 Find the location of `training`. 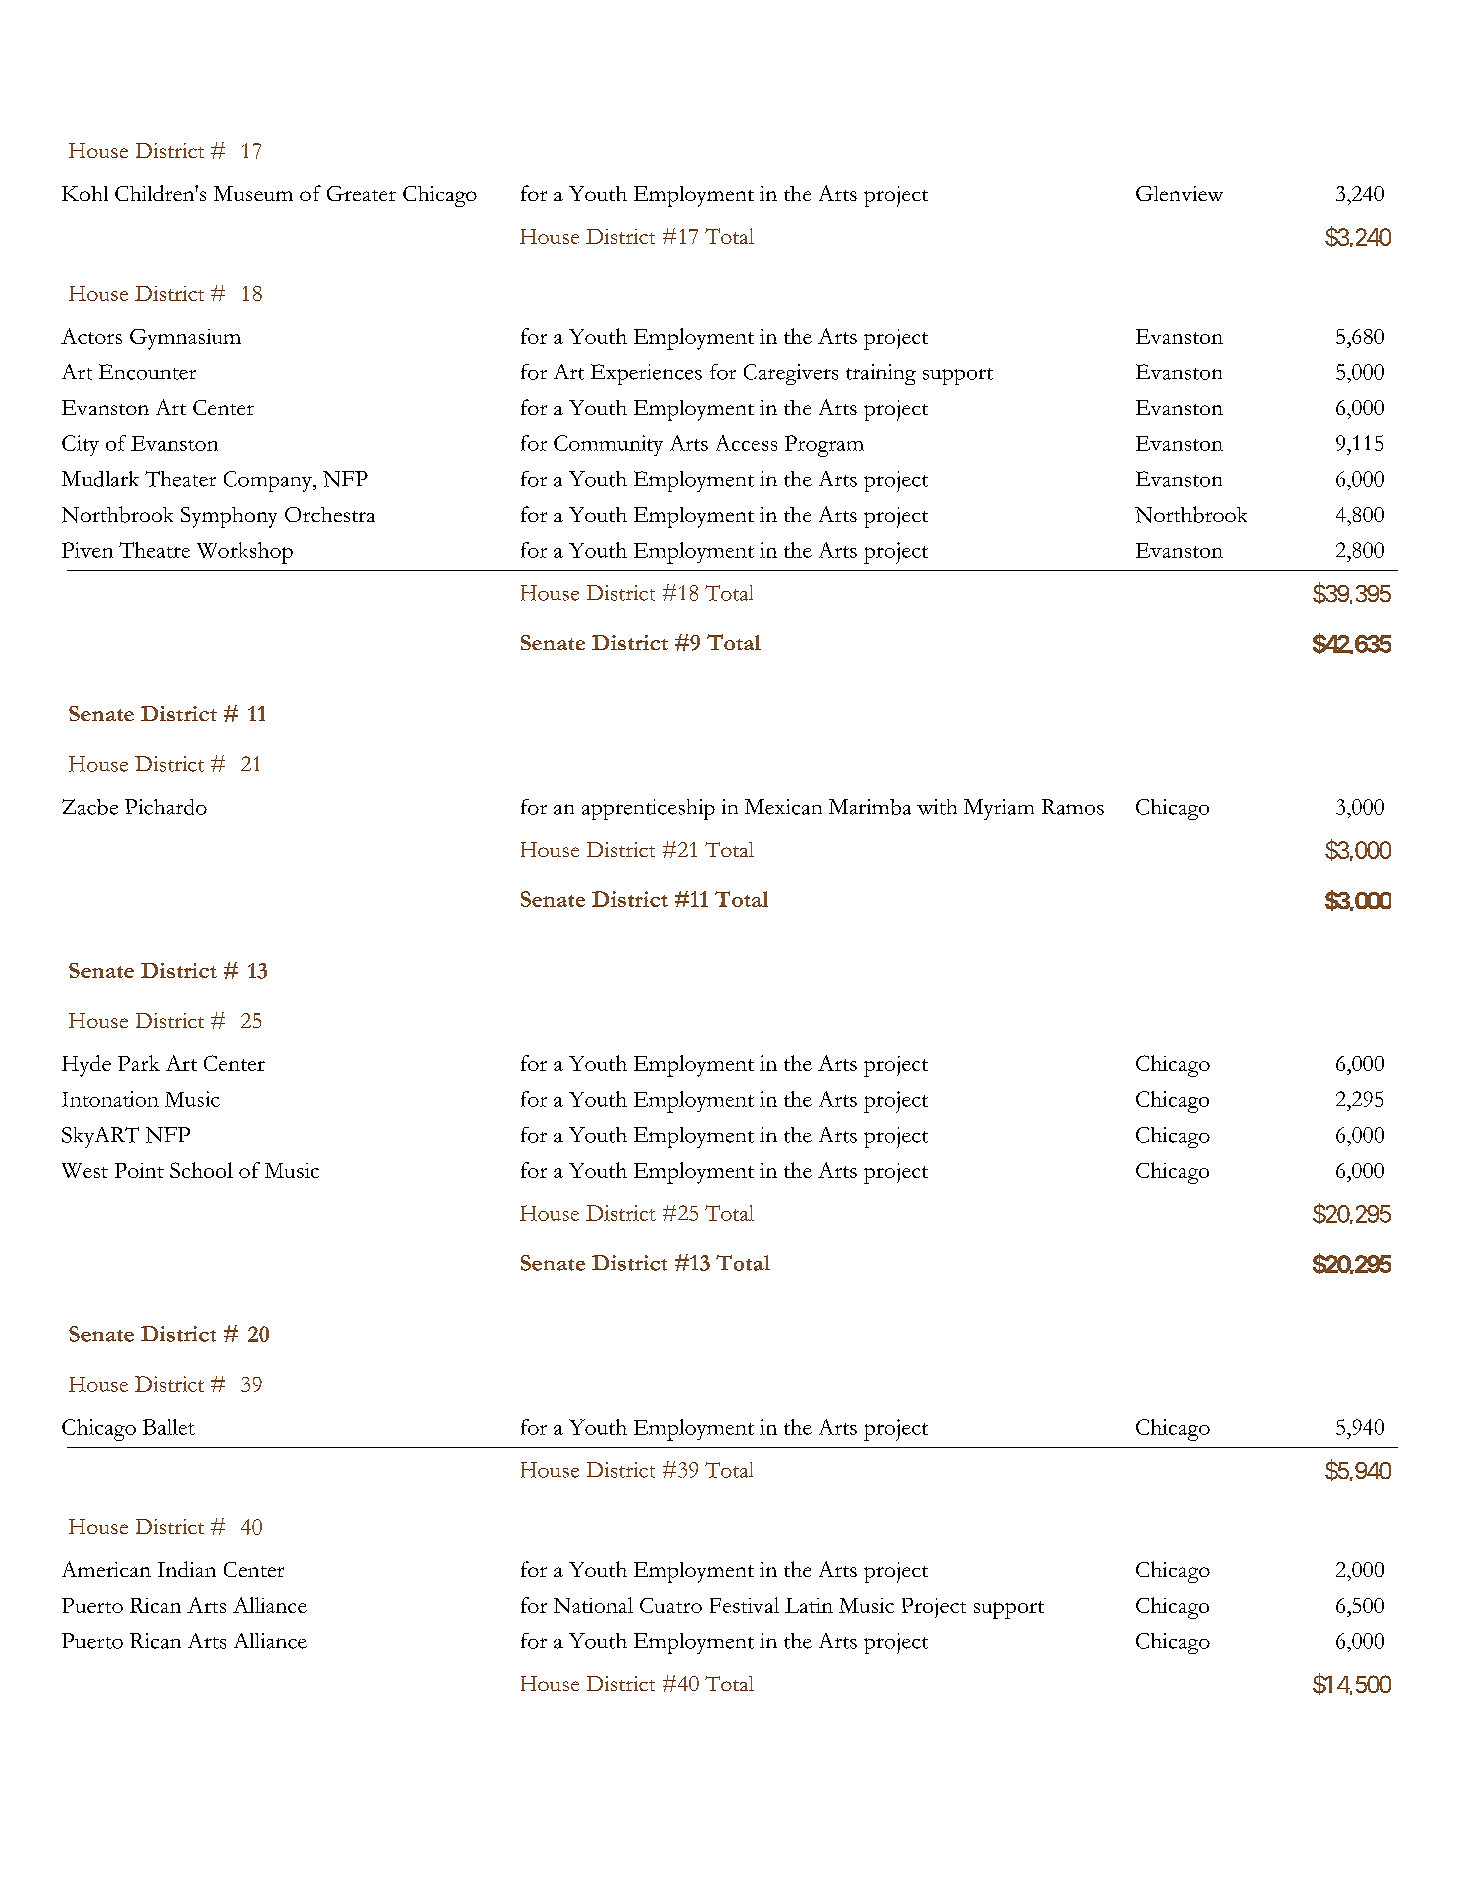

training is located at coordinates (881, 374).
